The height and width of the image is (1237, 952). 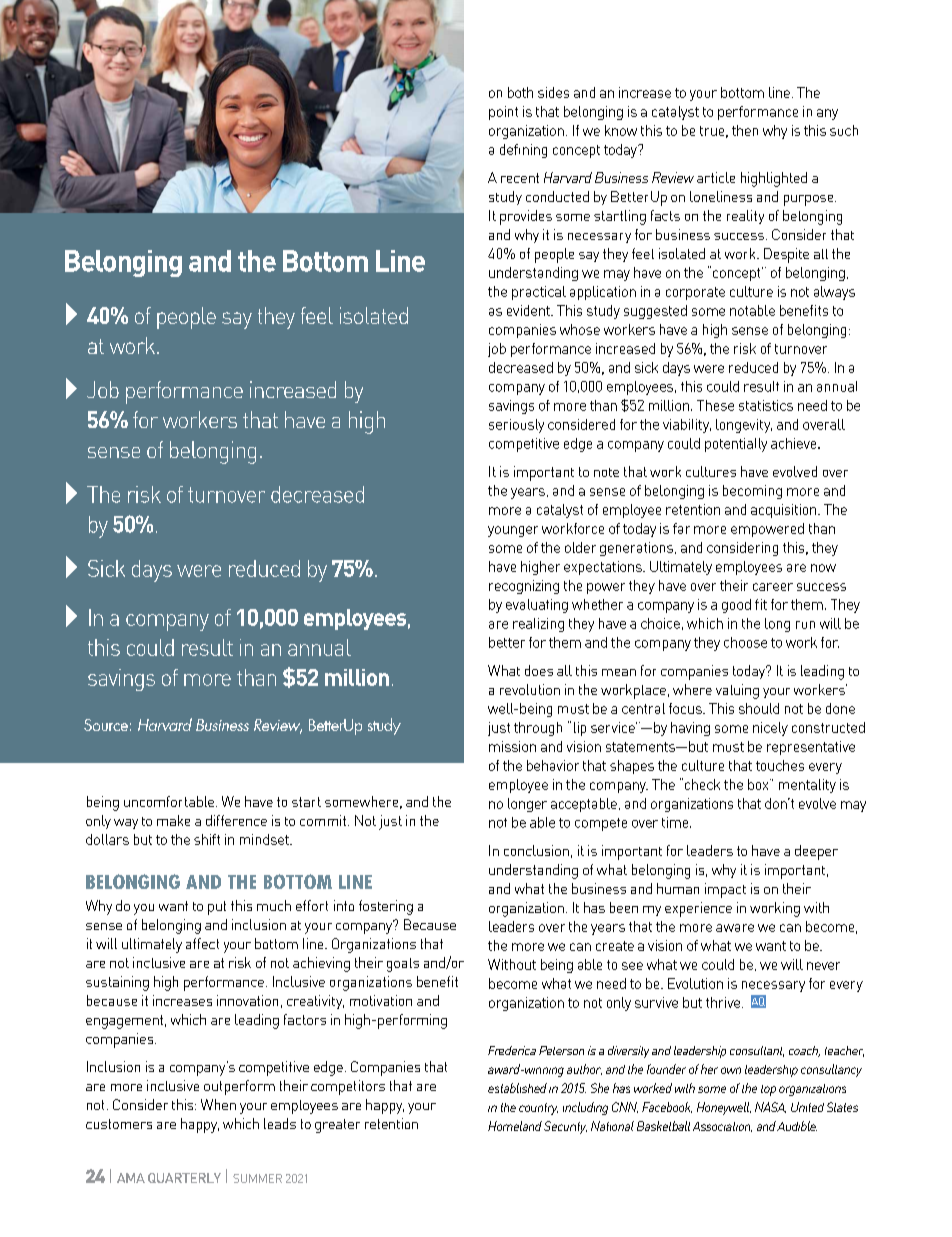 I want to click on impact, so click(x=725, y=890).
